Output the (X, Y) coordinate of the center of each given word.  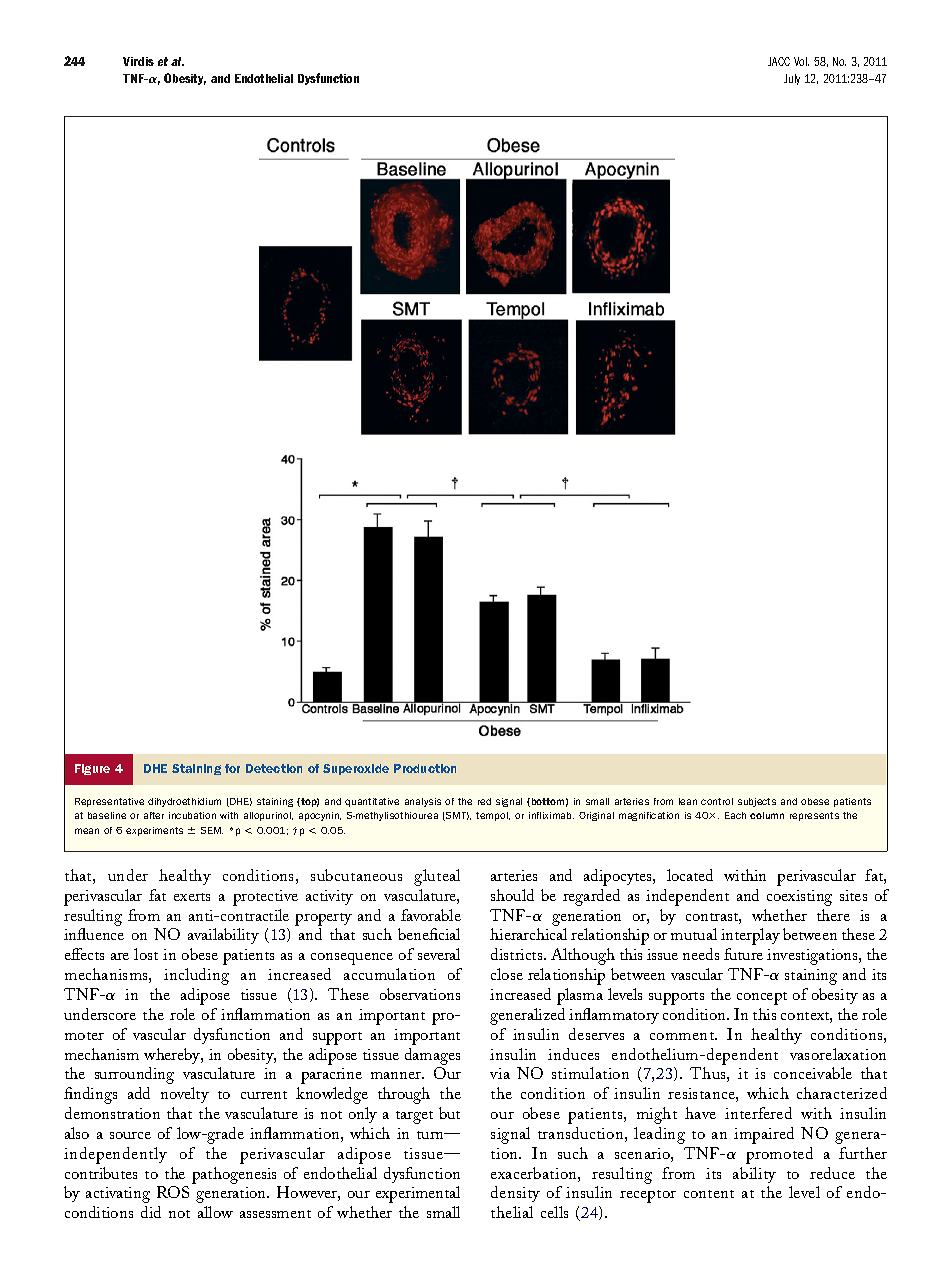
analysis (423, 802)
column (767, 815)
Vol (801, 61)
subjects (757, 802)
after (154, 815)
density (515, 1194)
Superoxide (356, 769)
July (792, 79)
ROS (173, 1192)
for (232, 768)
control (717, 801)
